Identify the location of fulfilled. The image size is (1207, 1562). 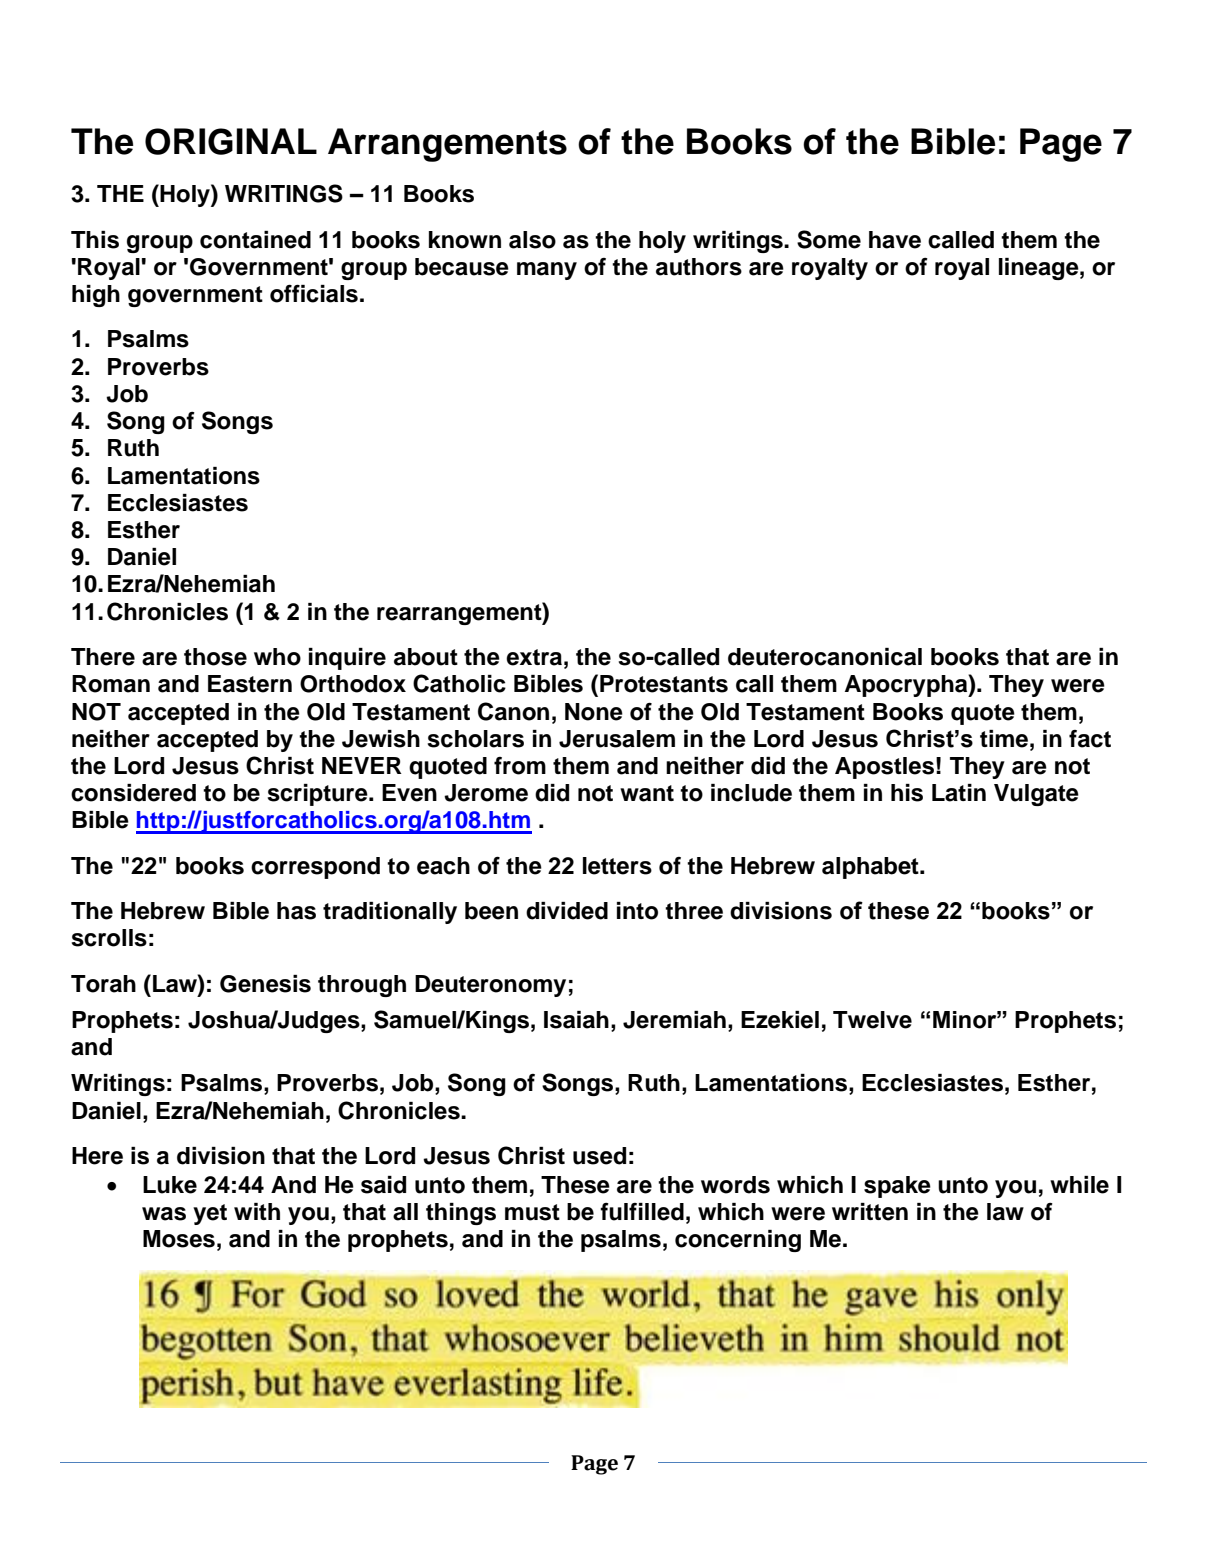
(642, 1212).
